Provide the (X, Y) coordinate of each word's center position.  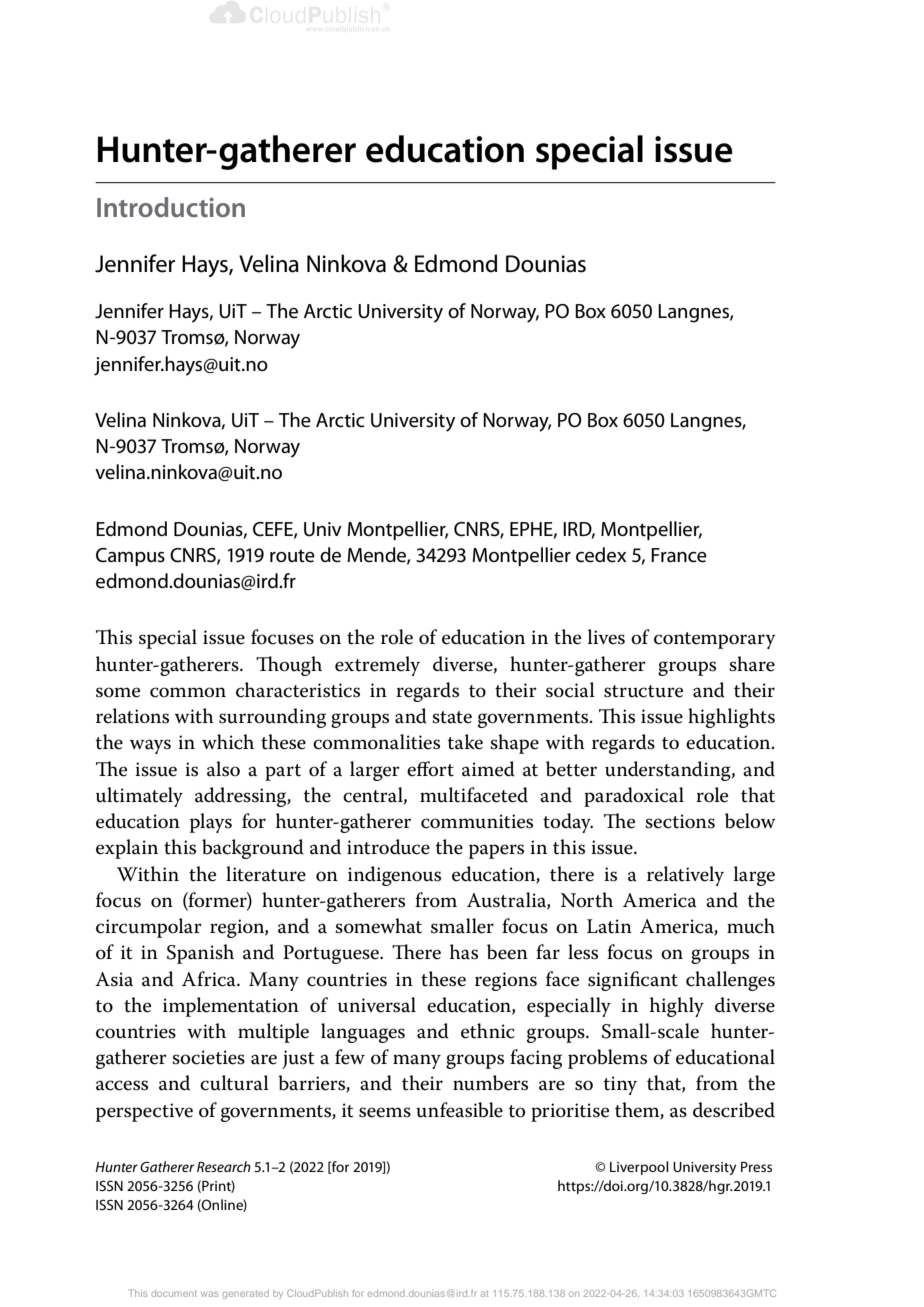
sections (680, 821)
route (292, 556)
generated (246, 1294)
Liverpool (639, 1168)
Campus (130, 557)
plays (211, 823)
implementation (231, 1007)
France (679, 555)
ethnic (488, 1031)
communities (477, 821)
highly (677, 1007)
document (174, 1293)
